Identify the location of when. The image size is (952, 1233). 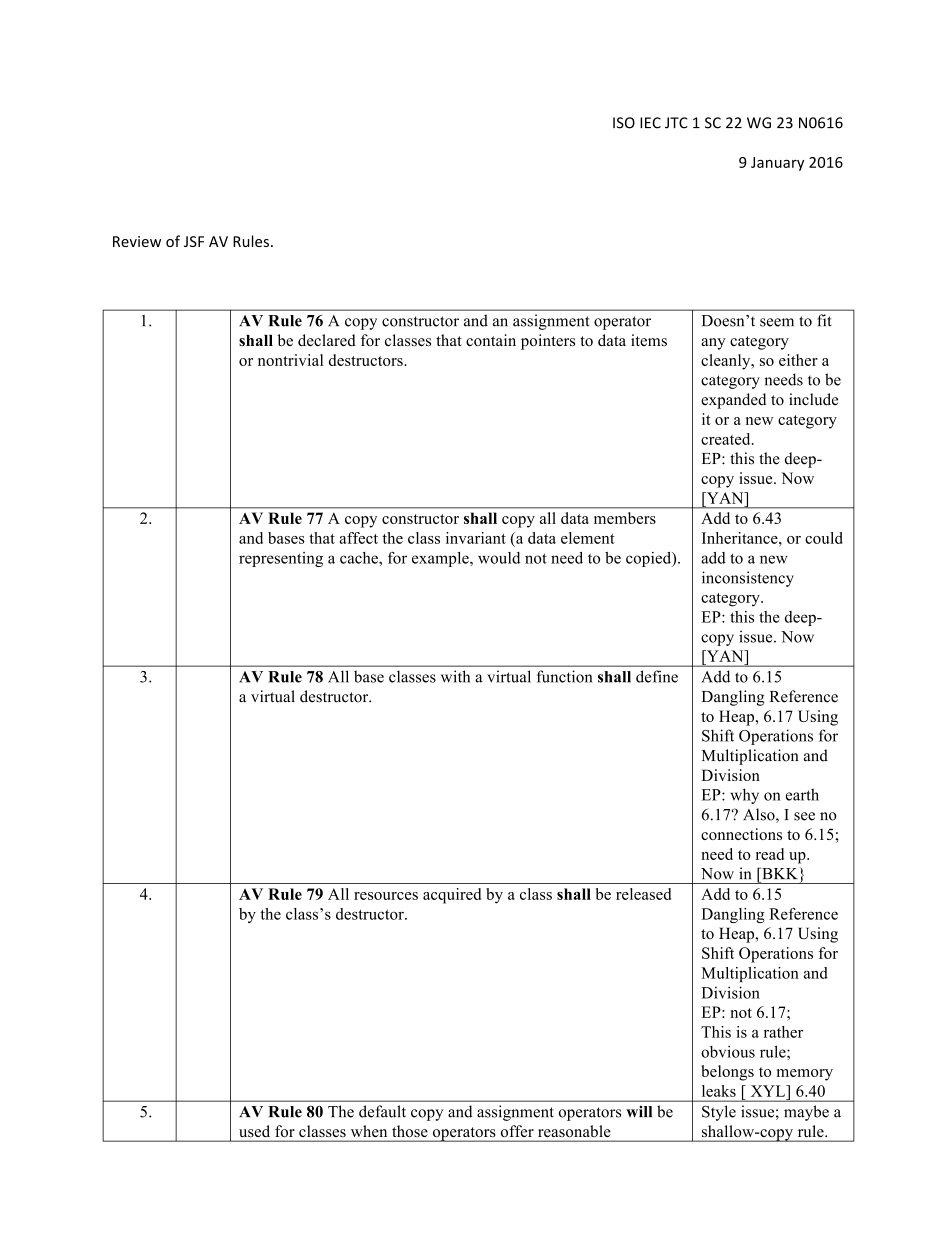
(369, 1131).
